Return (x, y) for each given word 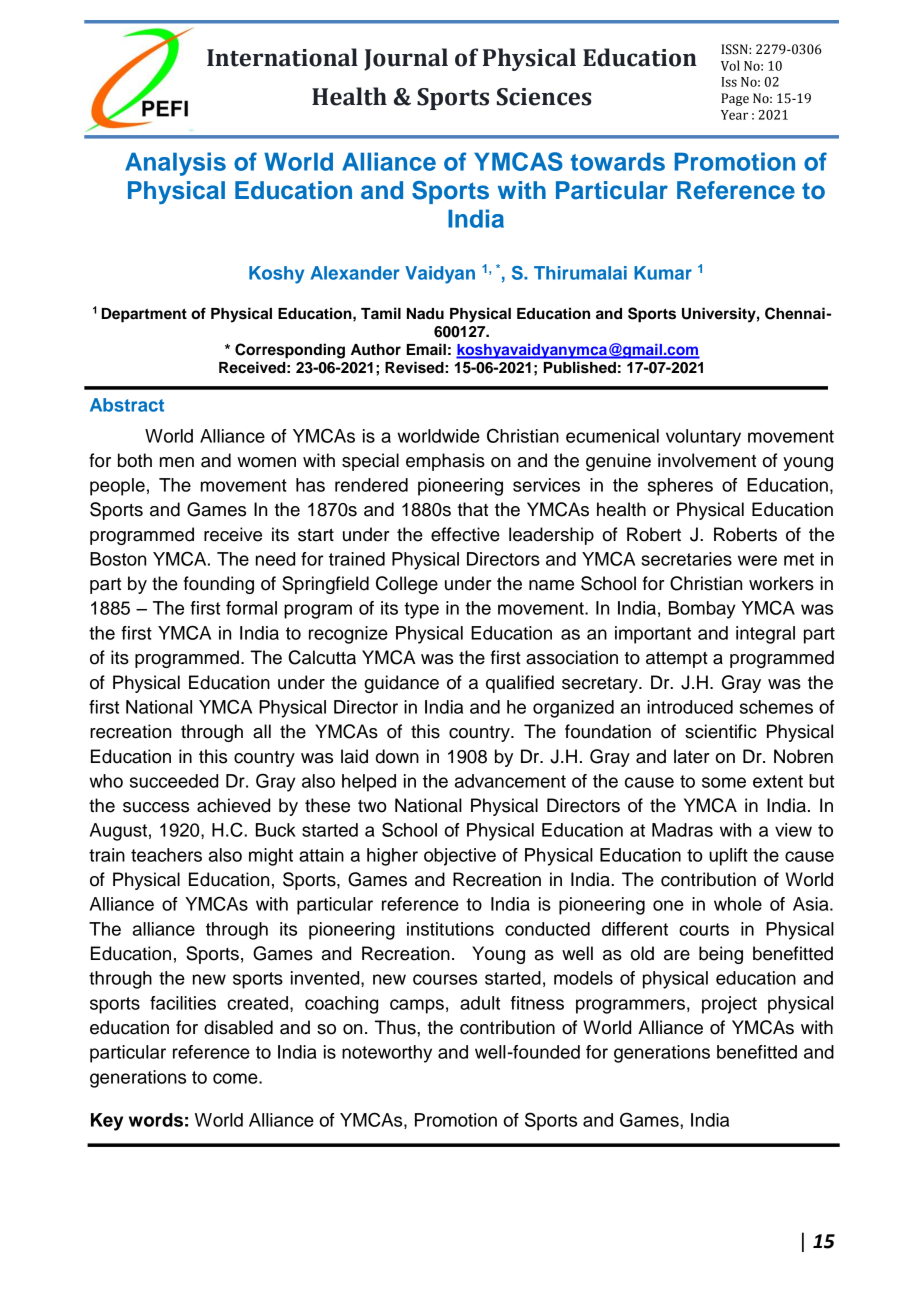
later (692, 756)
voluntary (703, 438)
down (397, 756)
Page (735, 99)
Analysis (175, 164)
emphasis (445, 462)
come (236, 1078)
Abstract (127, 405)
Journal (406, 59)
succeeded (174, 781)
